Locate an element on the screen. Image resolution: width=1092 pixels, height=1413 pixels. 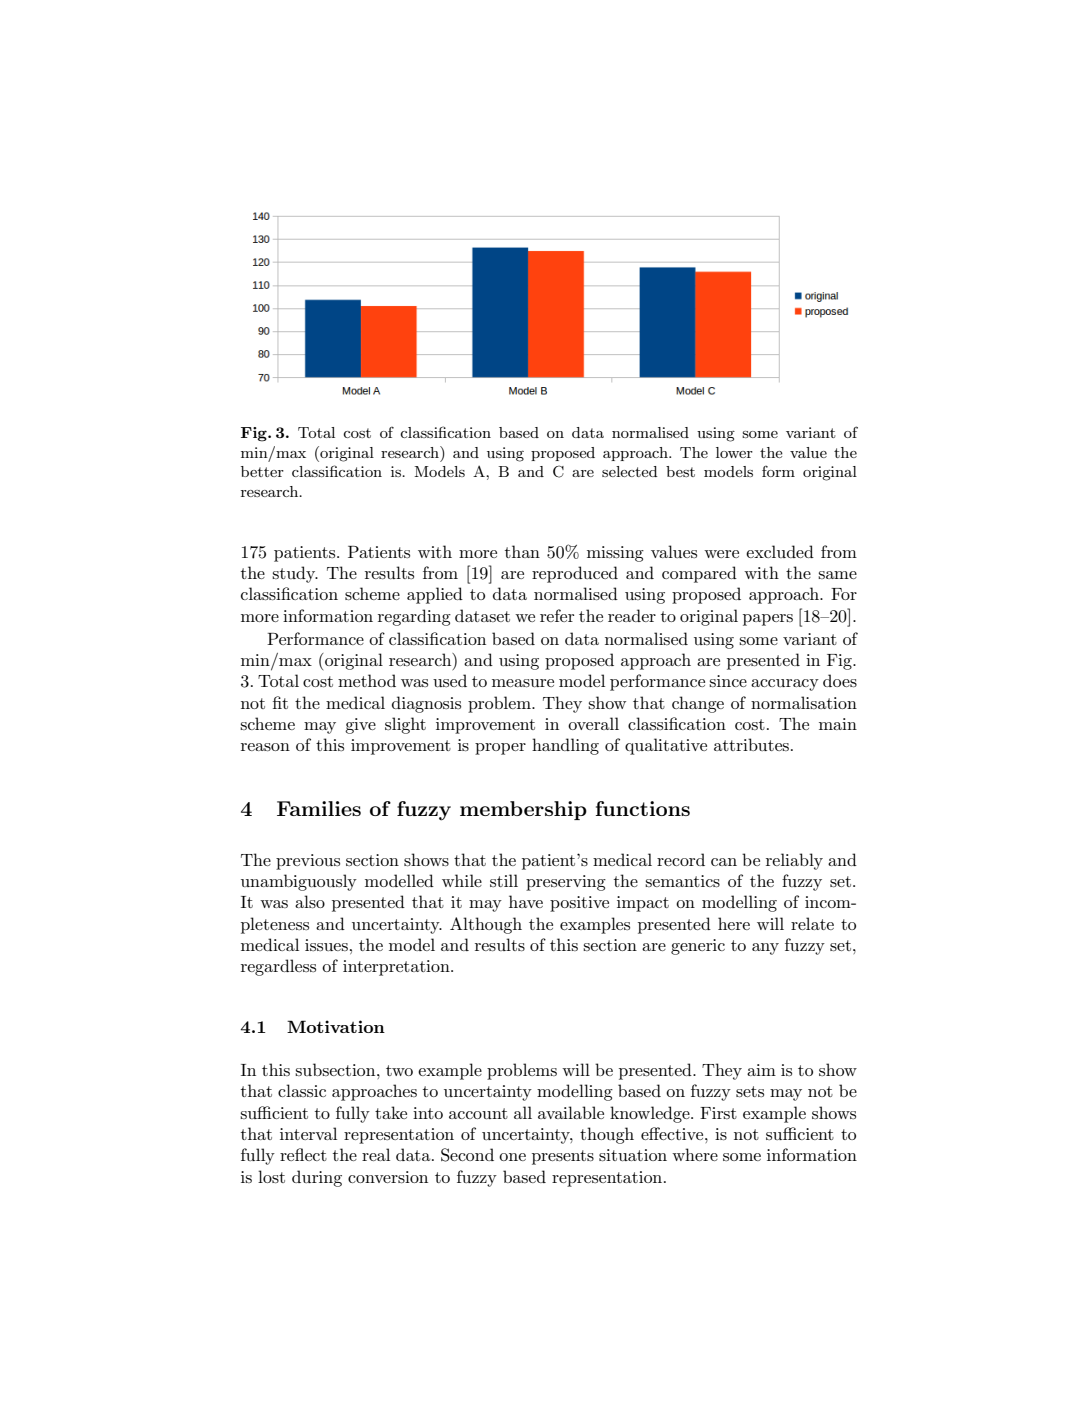
issues is located at coordinates (326, 945).
